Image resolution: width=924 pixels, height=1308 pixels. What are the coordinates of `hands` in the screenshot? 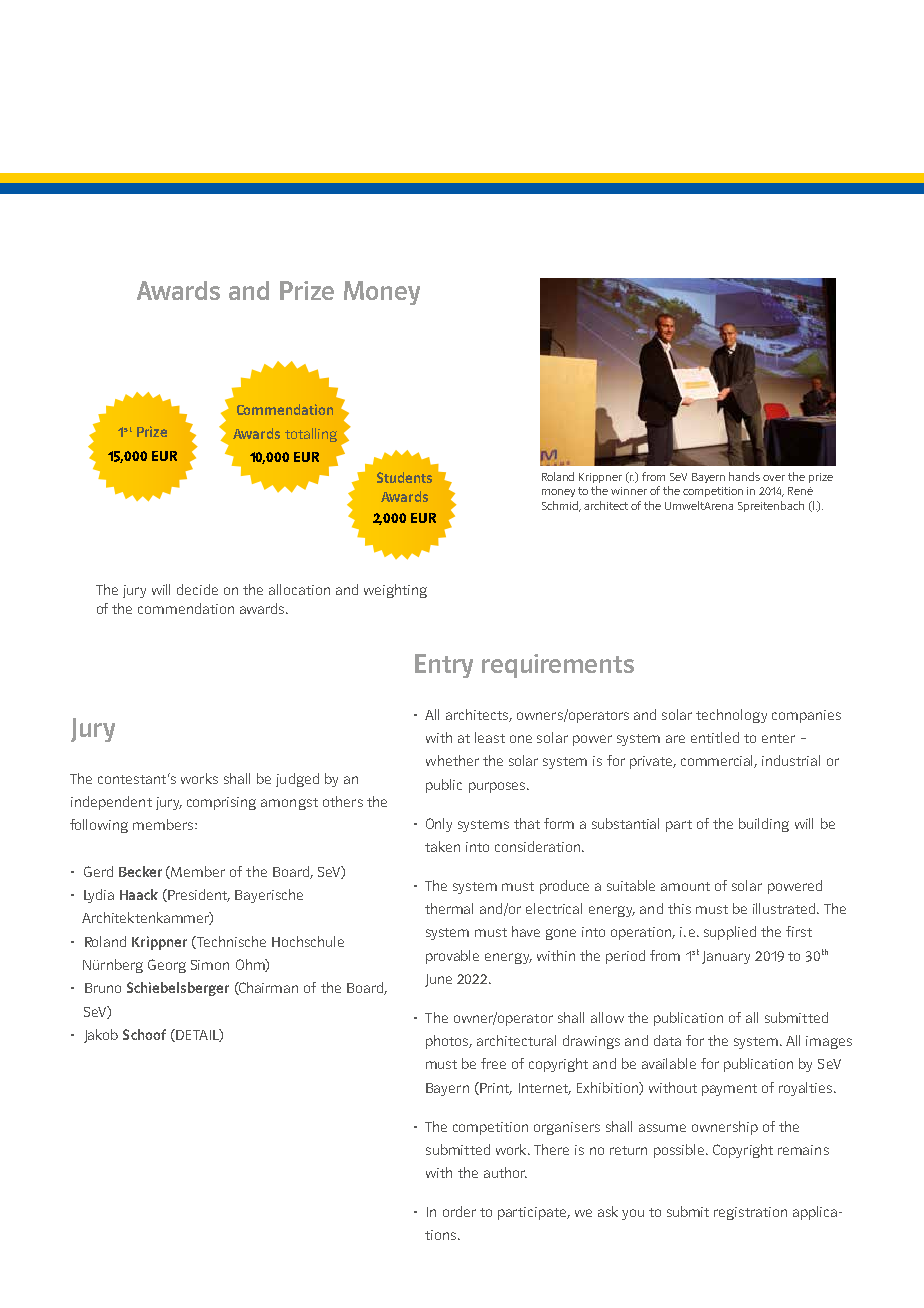 It's located at (744, 476).
